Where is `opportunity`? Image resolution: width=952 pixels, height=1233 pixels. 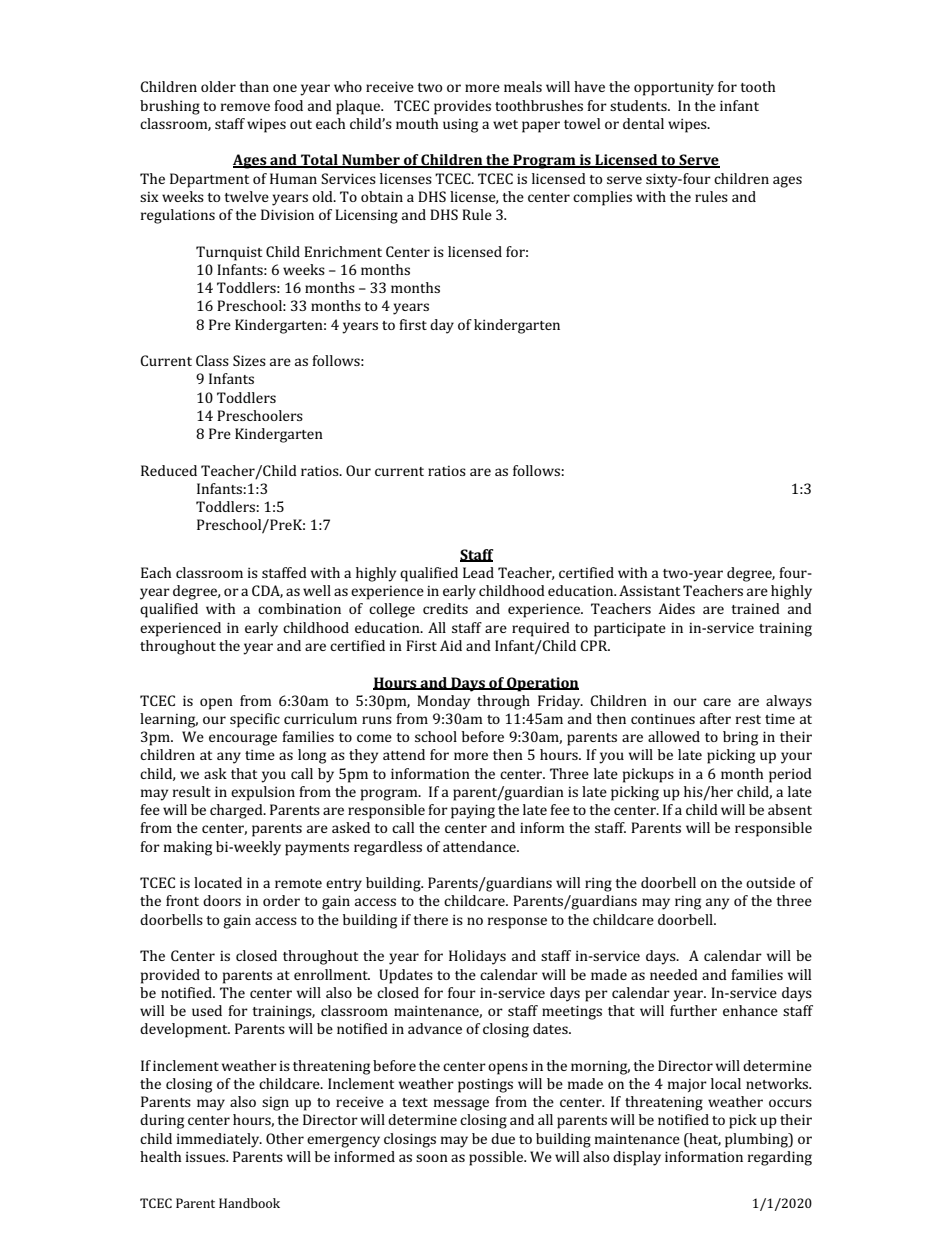
opportunity is located at coordinates (674, 89).
